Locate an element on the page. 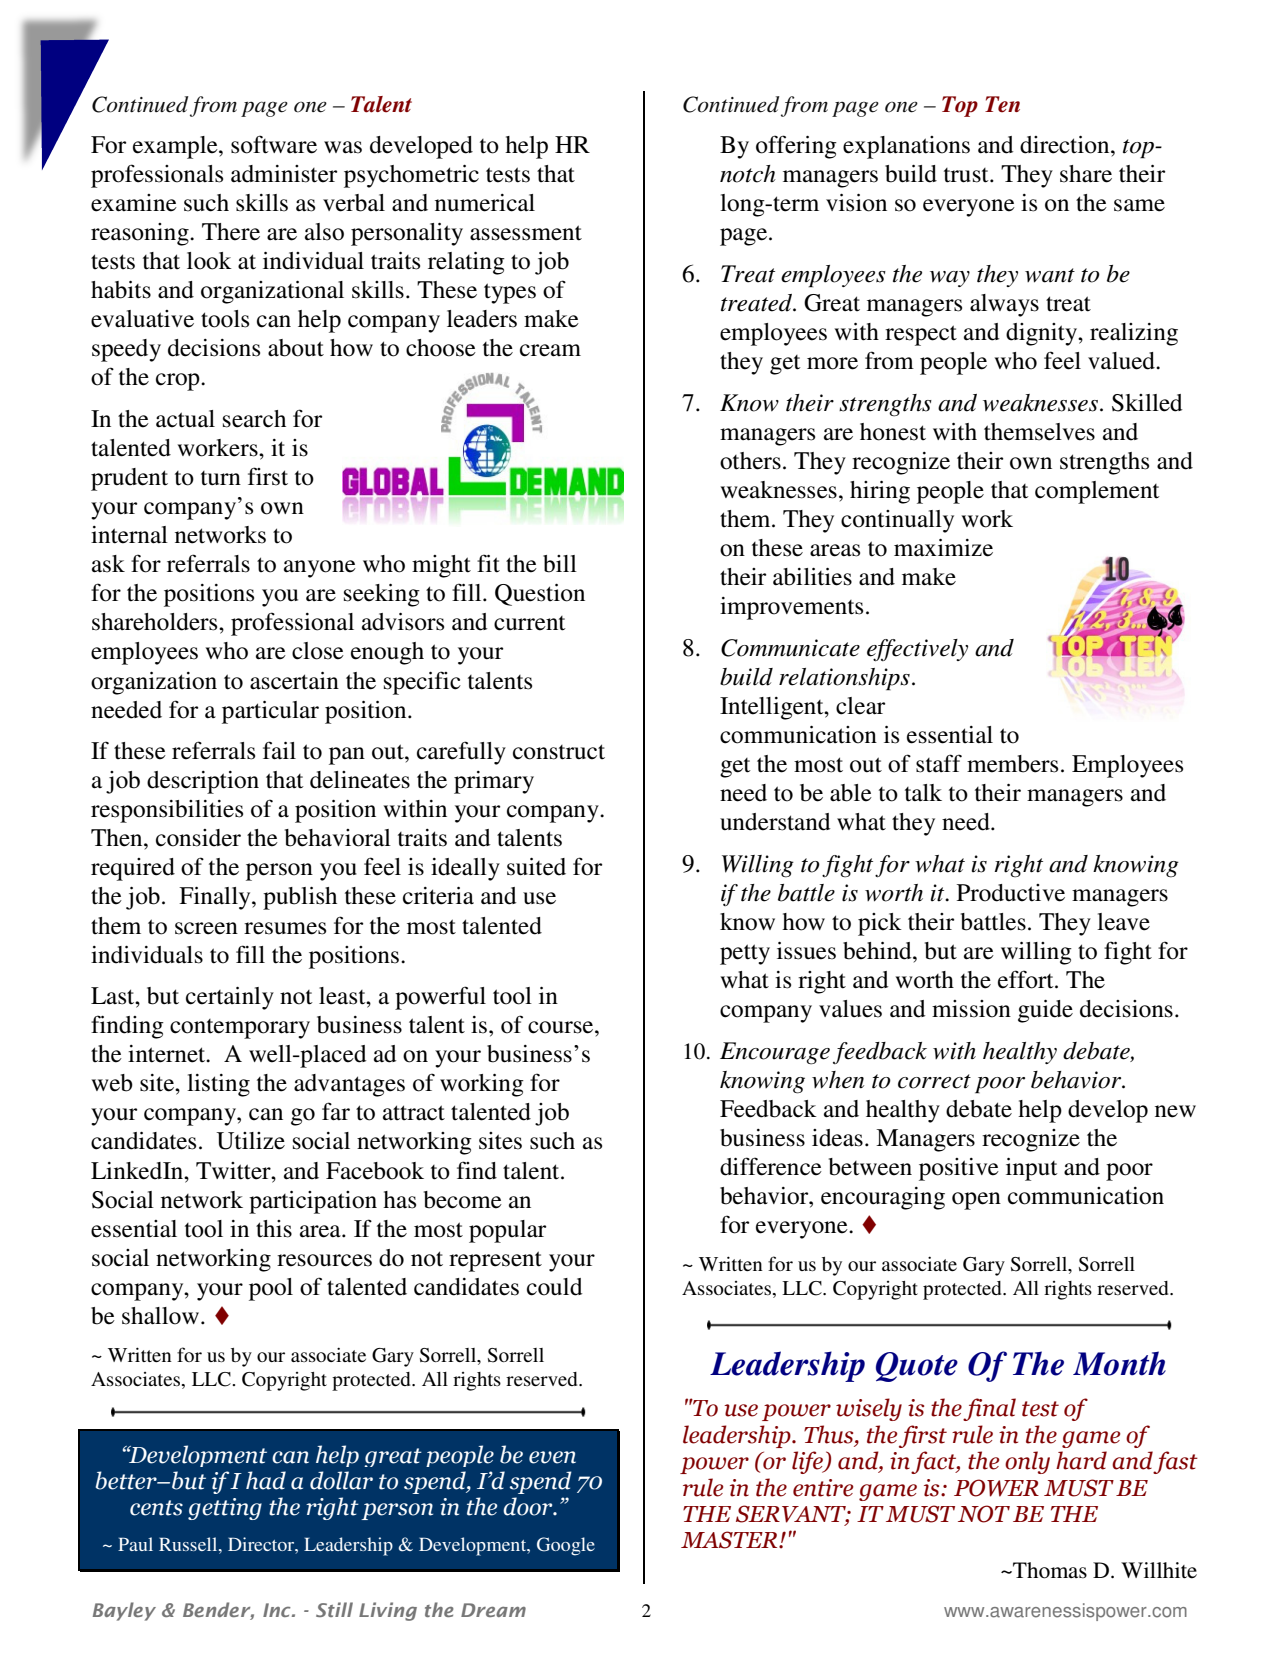  turn is located at coordinates (221, 478).
